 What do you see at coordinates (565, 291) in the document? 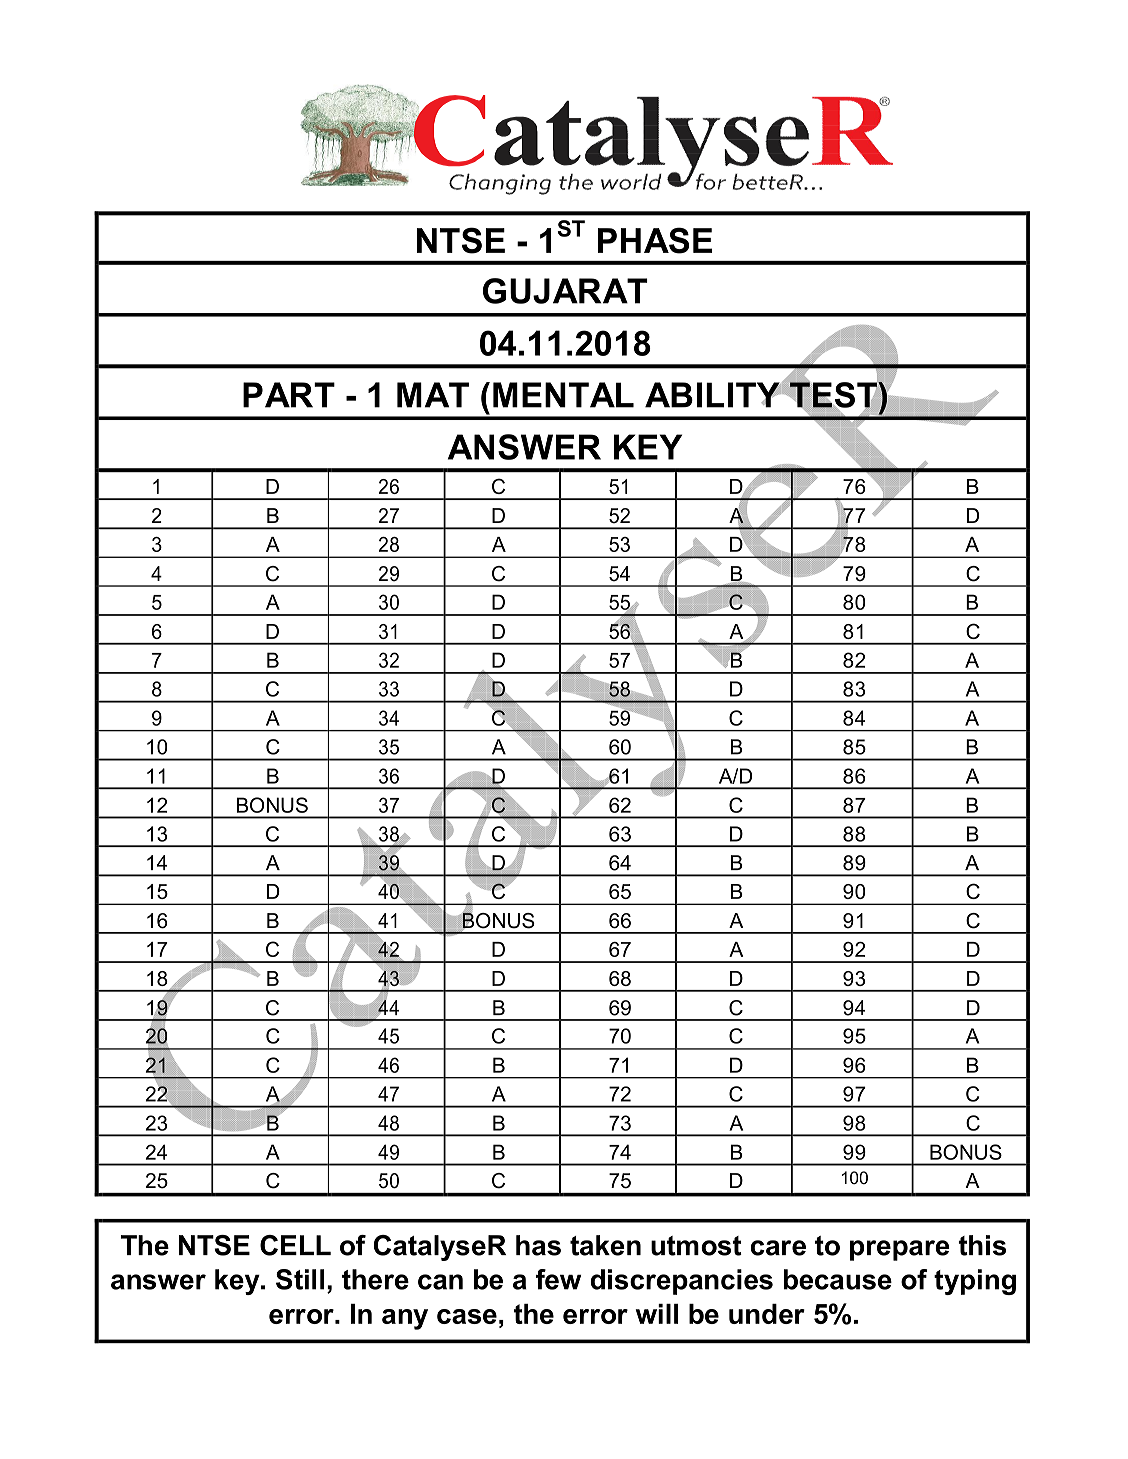
I see `GUJARAT` at bounding box center [565, 291].
